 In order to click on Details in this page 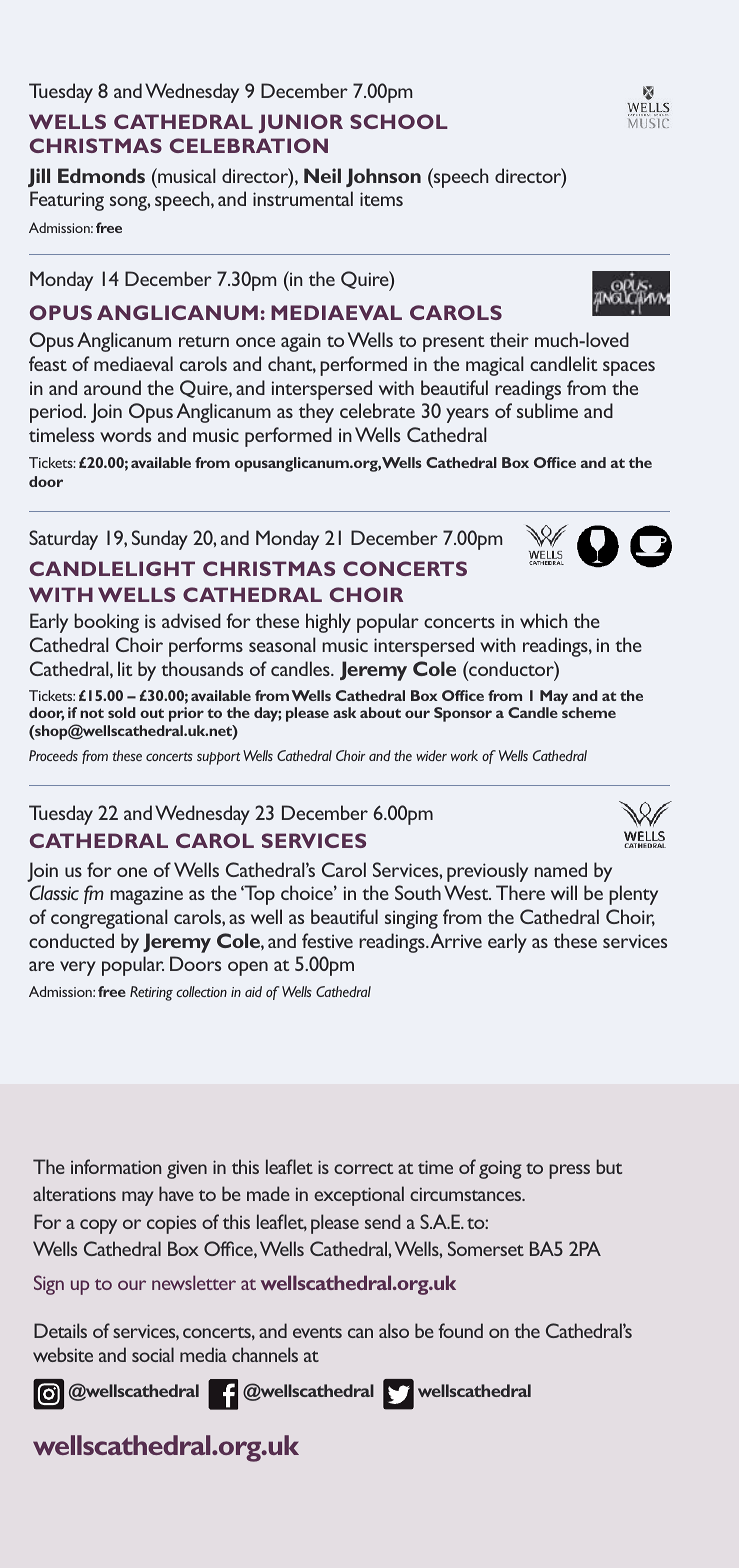, I will do `click(60, 1330)`.
